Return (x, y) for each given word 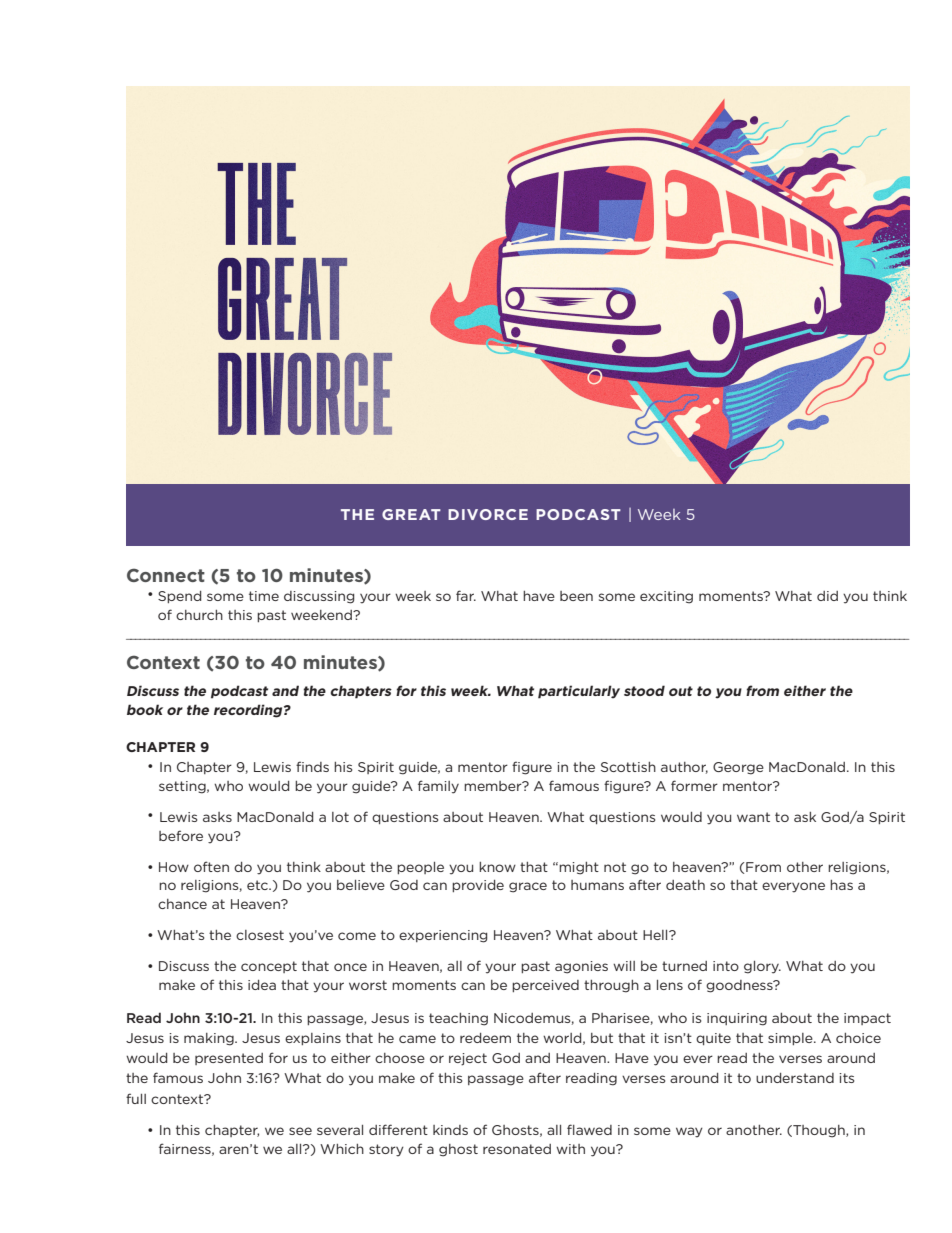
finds (312, 766)
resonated (517, 1149)
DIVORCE (488, 514)
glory (762, 967)
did (827, 596)
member (494, 786)
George (738, 768)
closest (260, 935)
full (136, 1098)
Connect (166, 575)
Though (819, 1131)
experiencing (443, 936)
